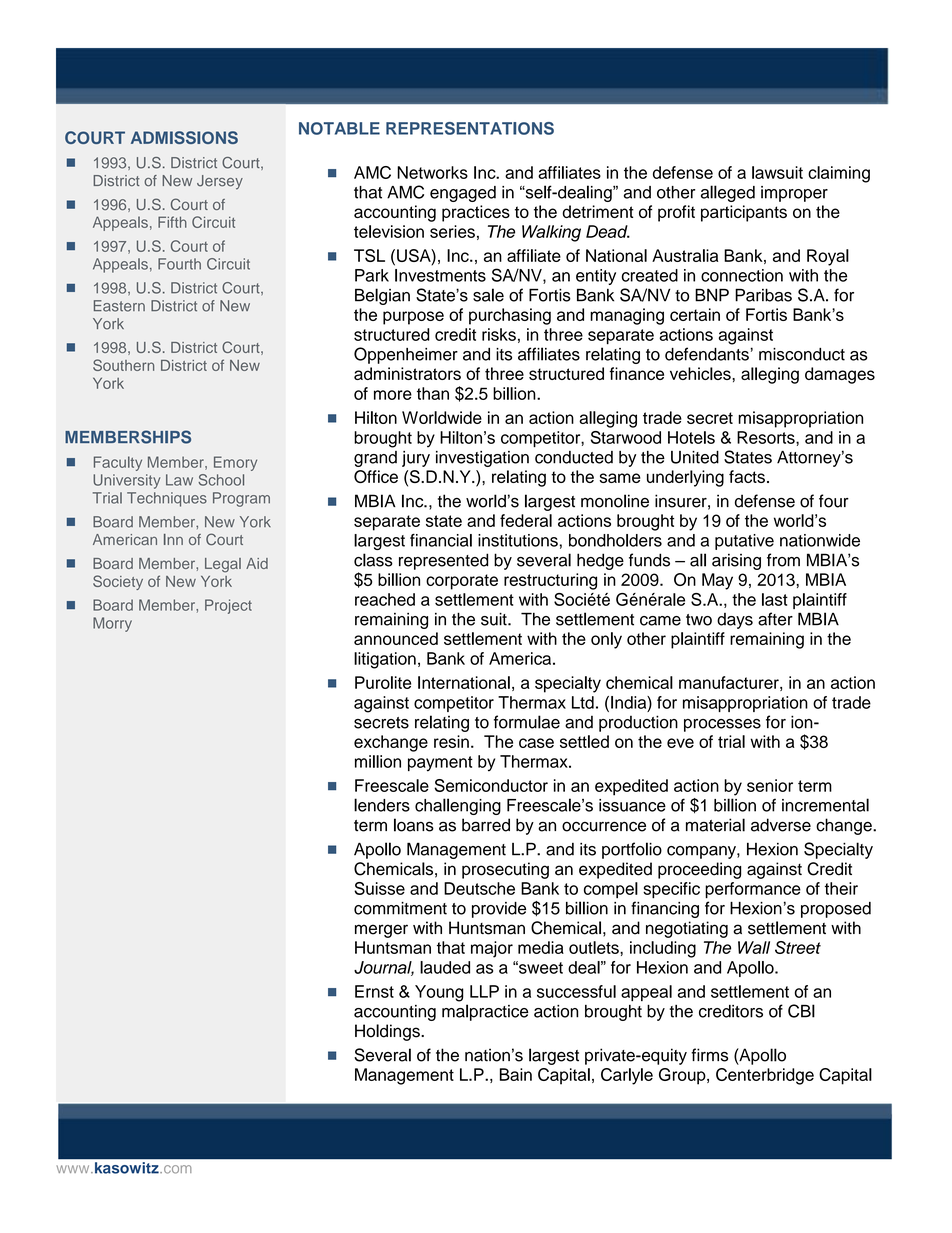 The height and width of the screenshot is (1233, 952). What do you see at coordinates (722, 725) in the screenshot?
I see `processes` at bounding box center [722, 725].
